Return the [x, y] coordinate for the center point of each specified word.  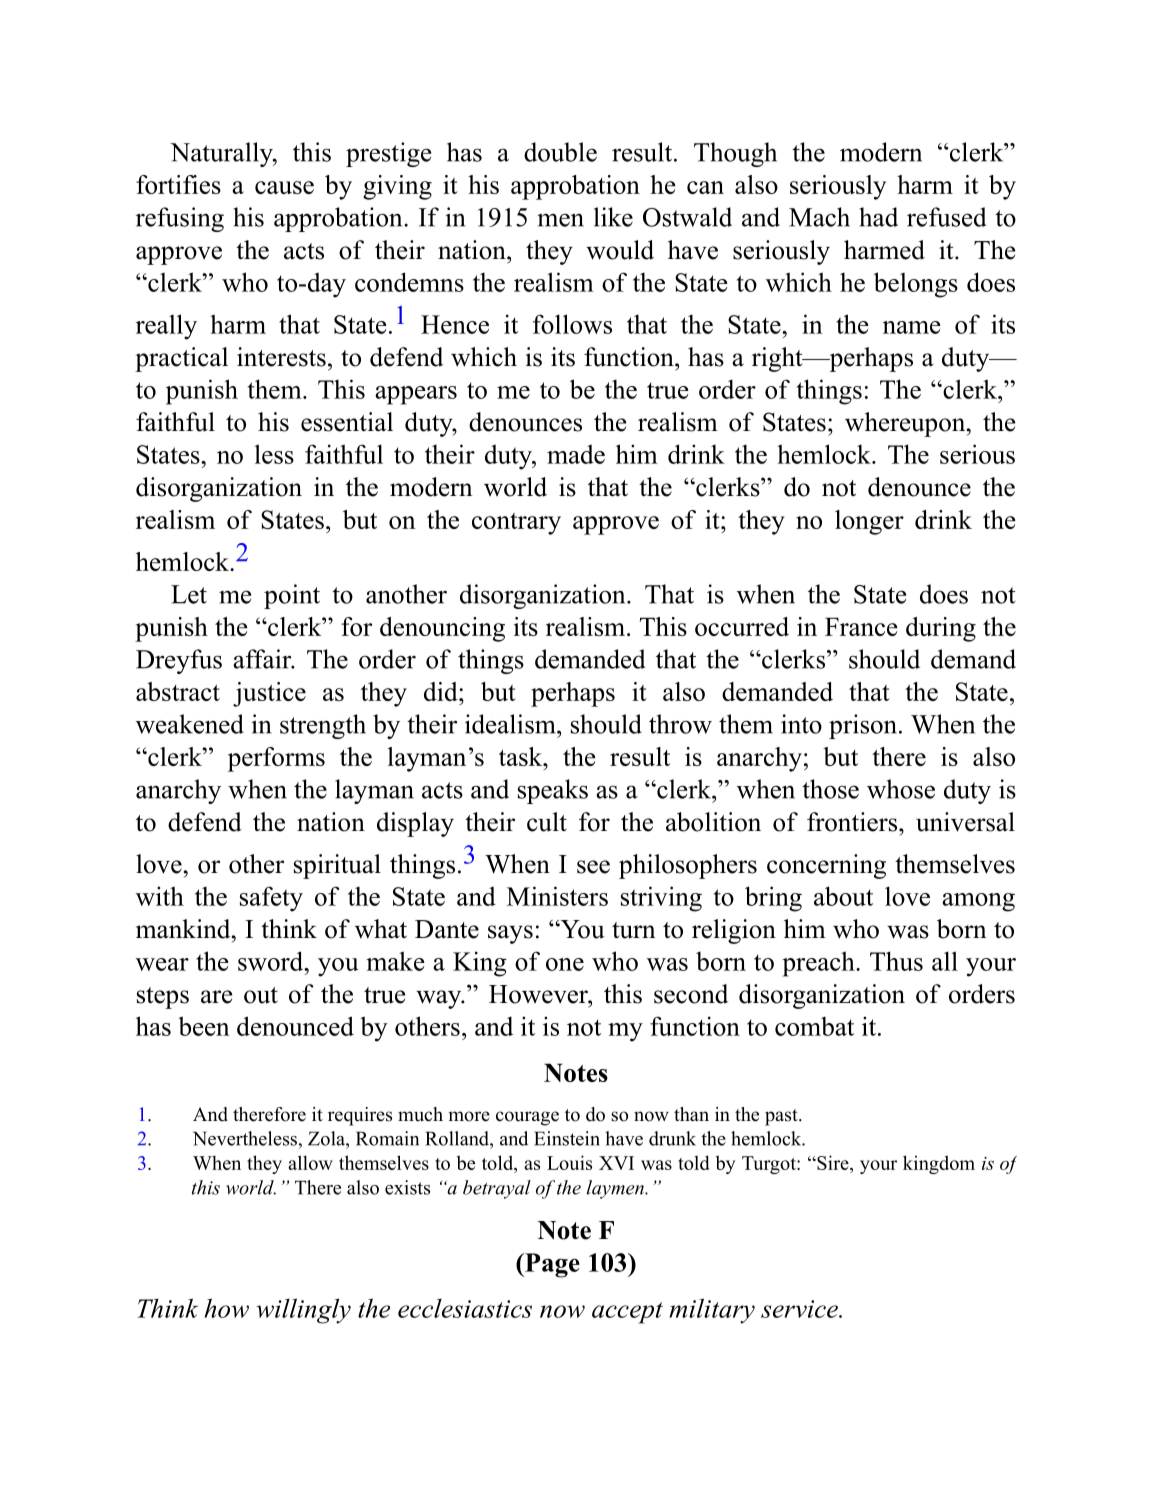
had [878, 217]
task [522, 756]
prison [863, 726]
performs [276, 759]
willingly [303, 1311]
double [560, 152]
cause [284, 187]
